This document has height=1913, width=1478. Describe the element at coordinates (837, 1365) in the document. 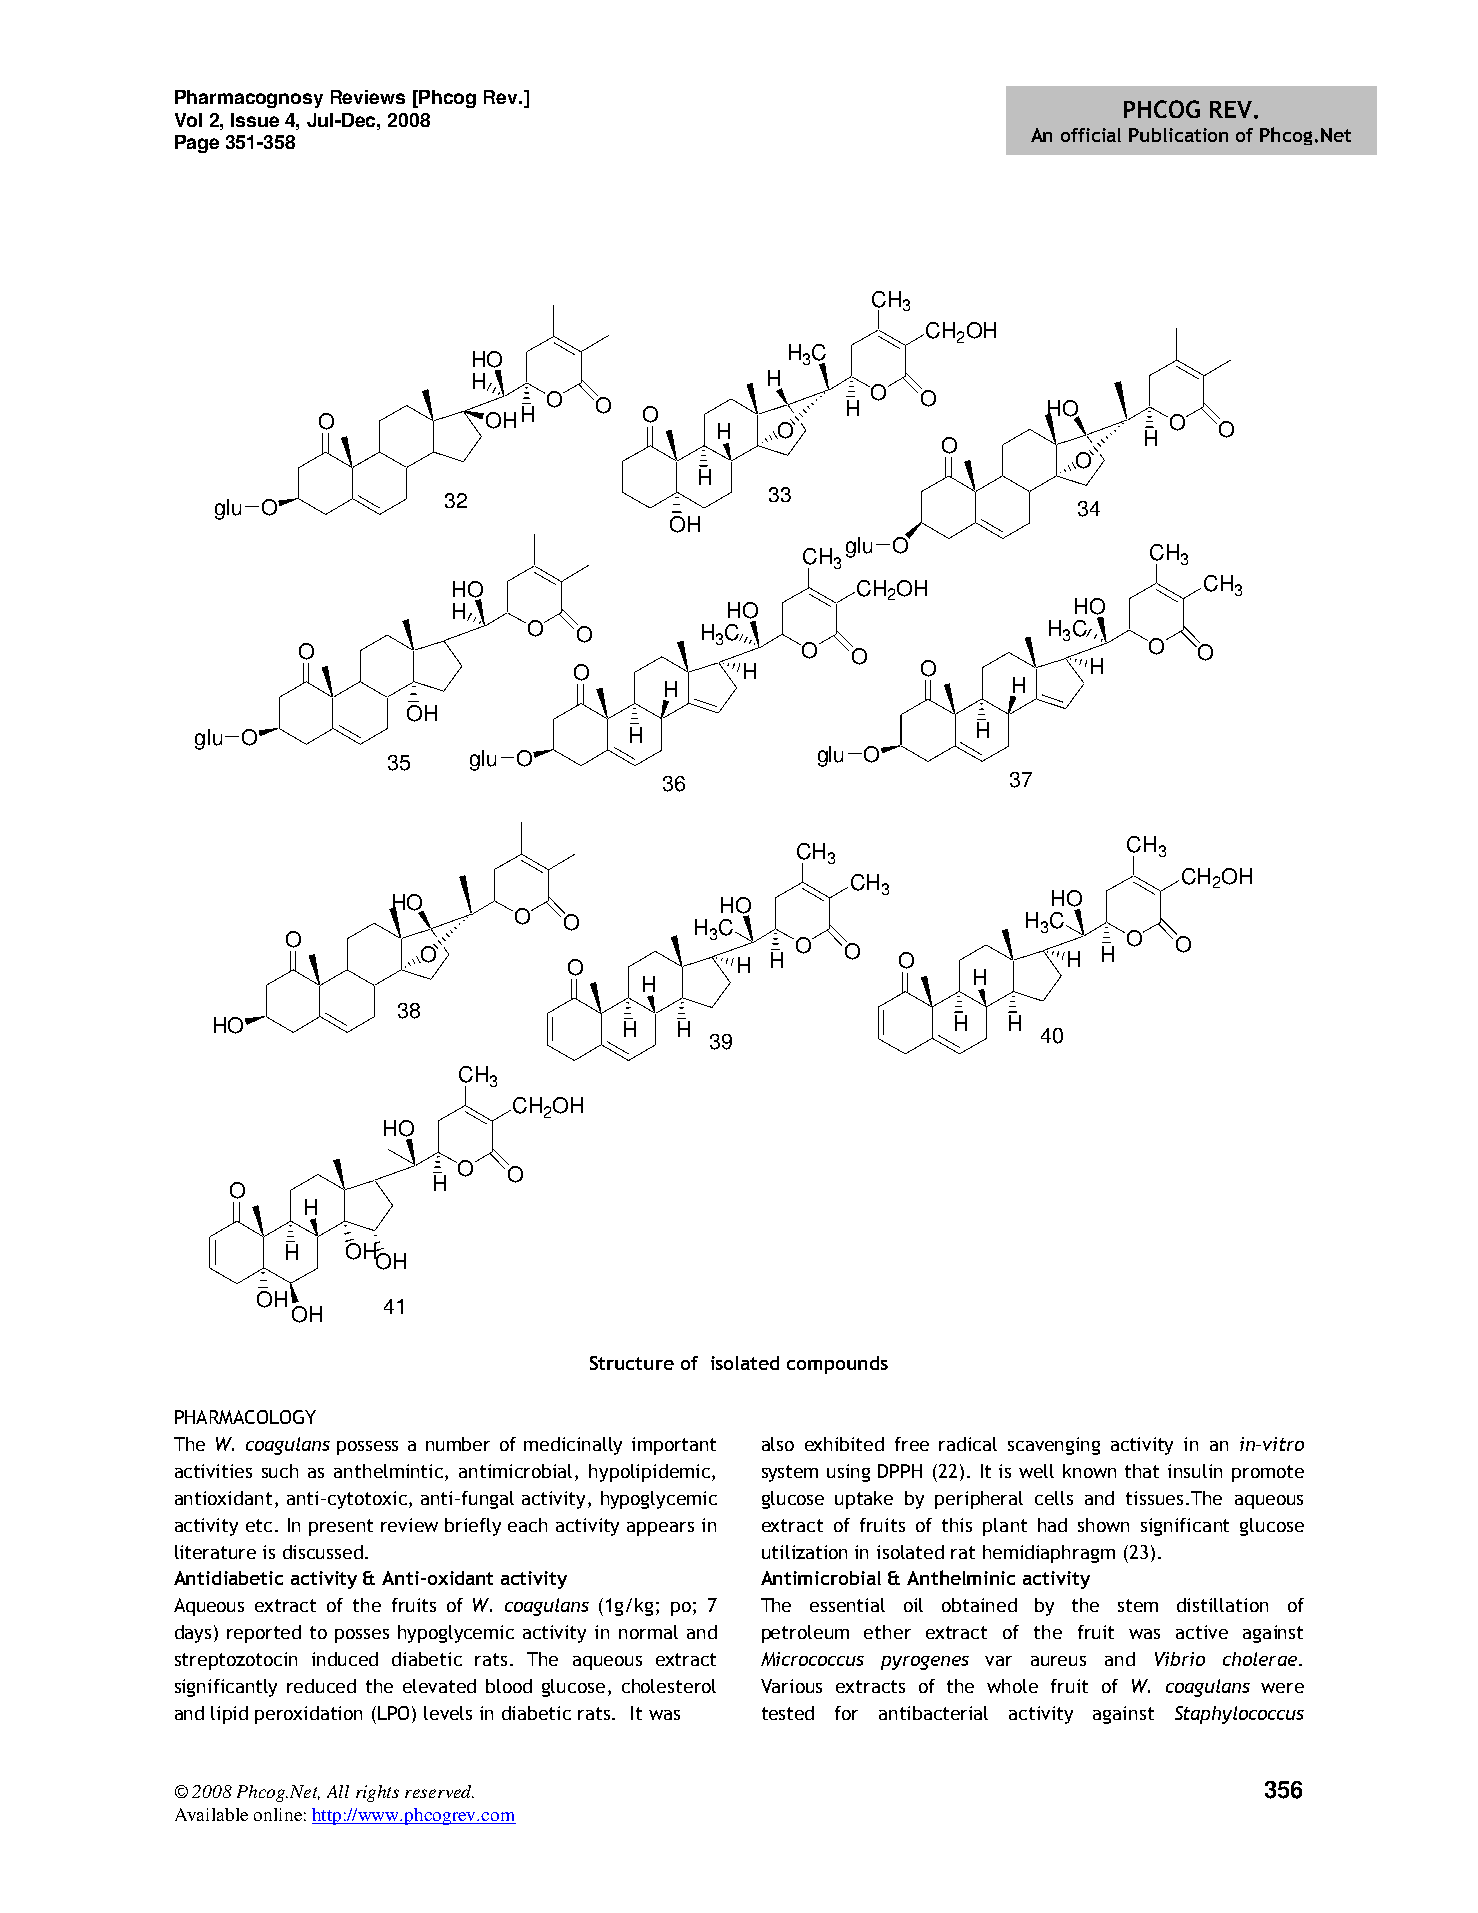

I see `compounds` at that location.
